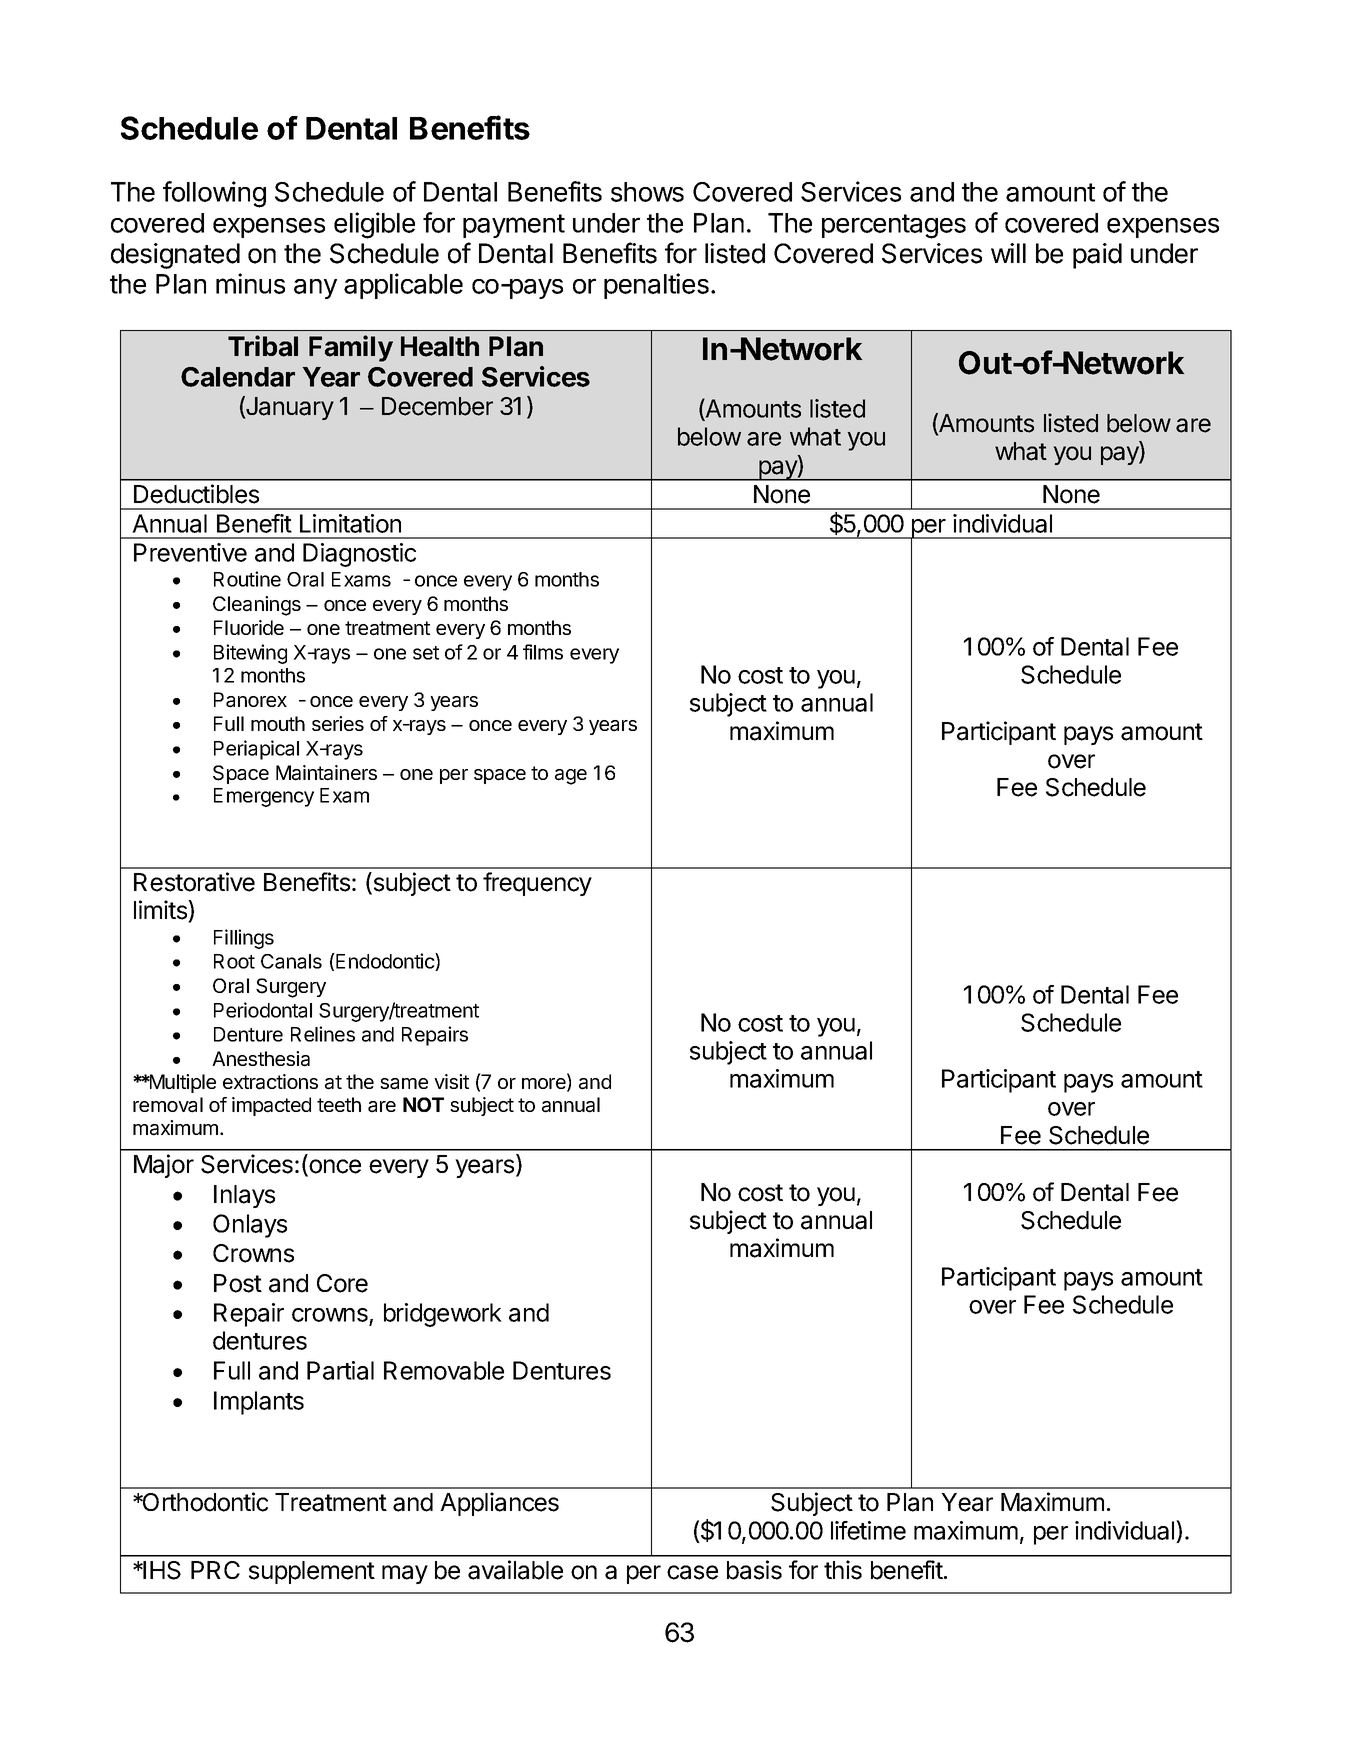  Describe the element at coordinates (271, 1106) in the screenshot. I see `impacted` at that location.
